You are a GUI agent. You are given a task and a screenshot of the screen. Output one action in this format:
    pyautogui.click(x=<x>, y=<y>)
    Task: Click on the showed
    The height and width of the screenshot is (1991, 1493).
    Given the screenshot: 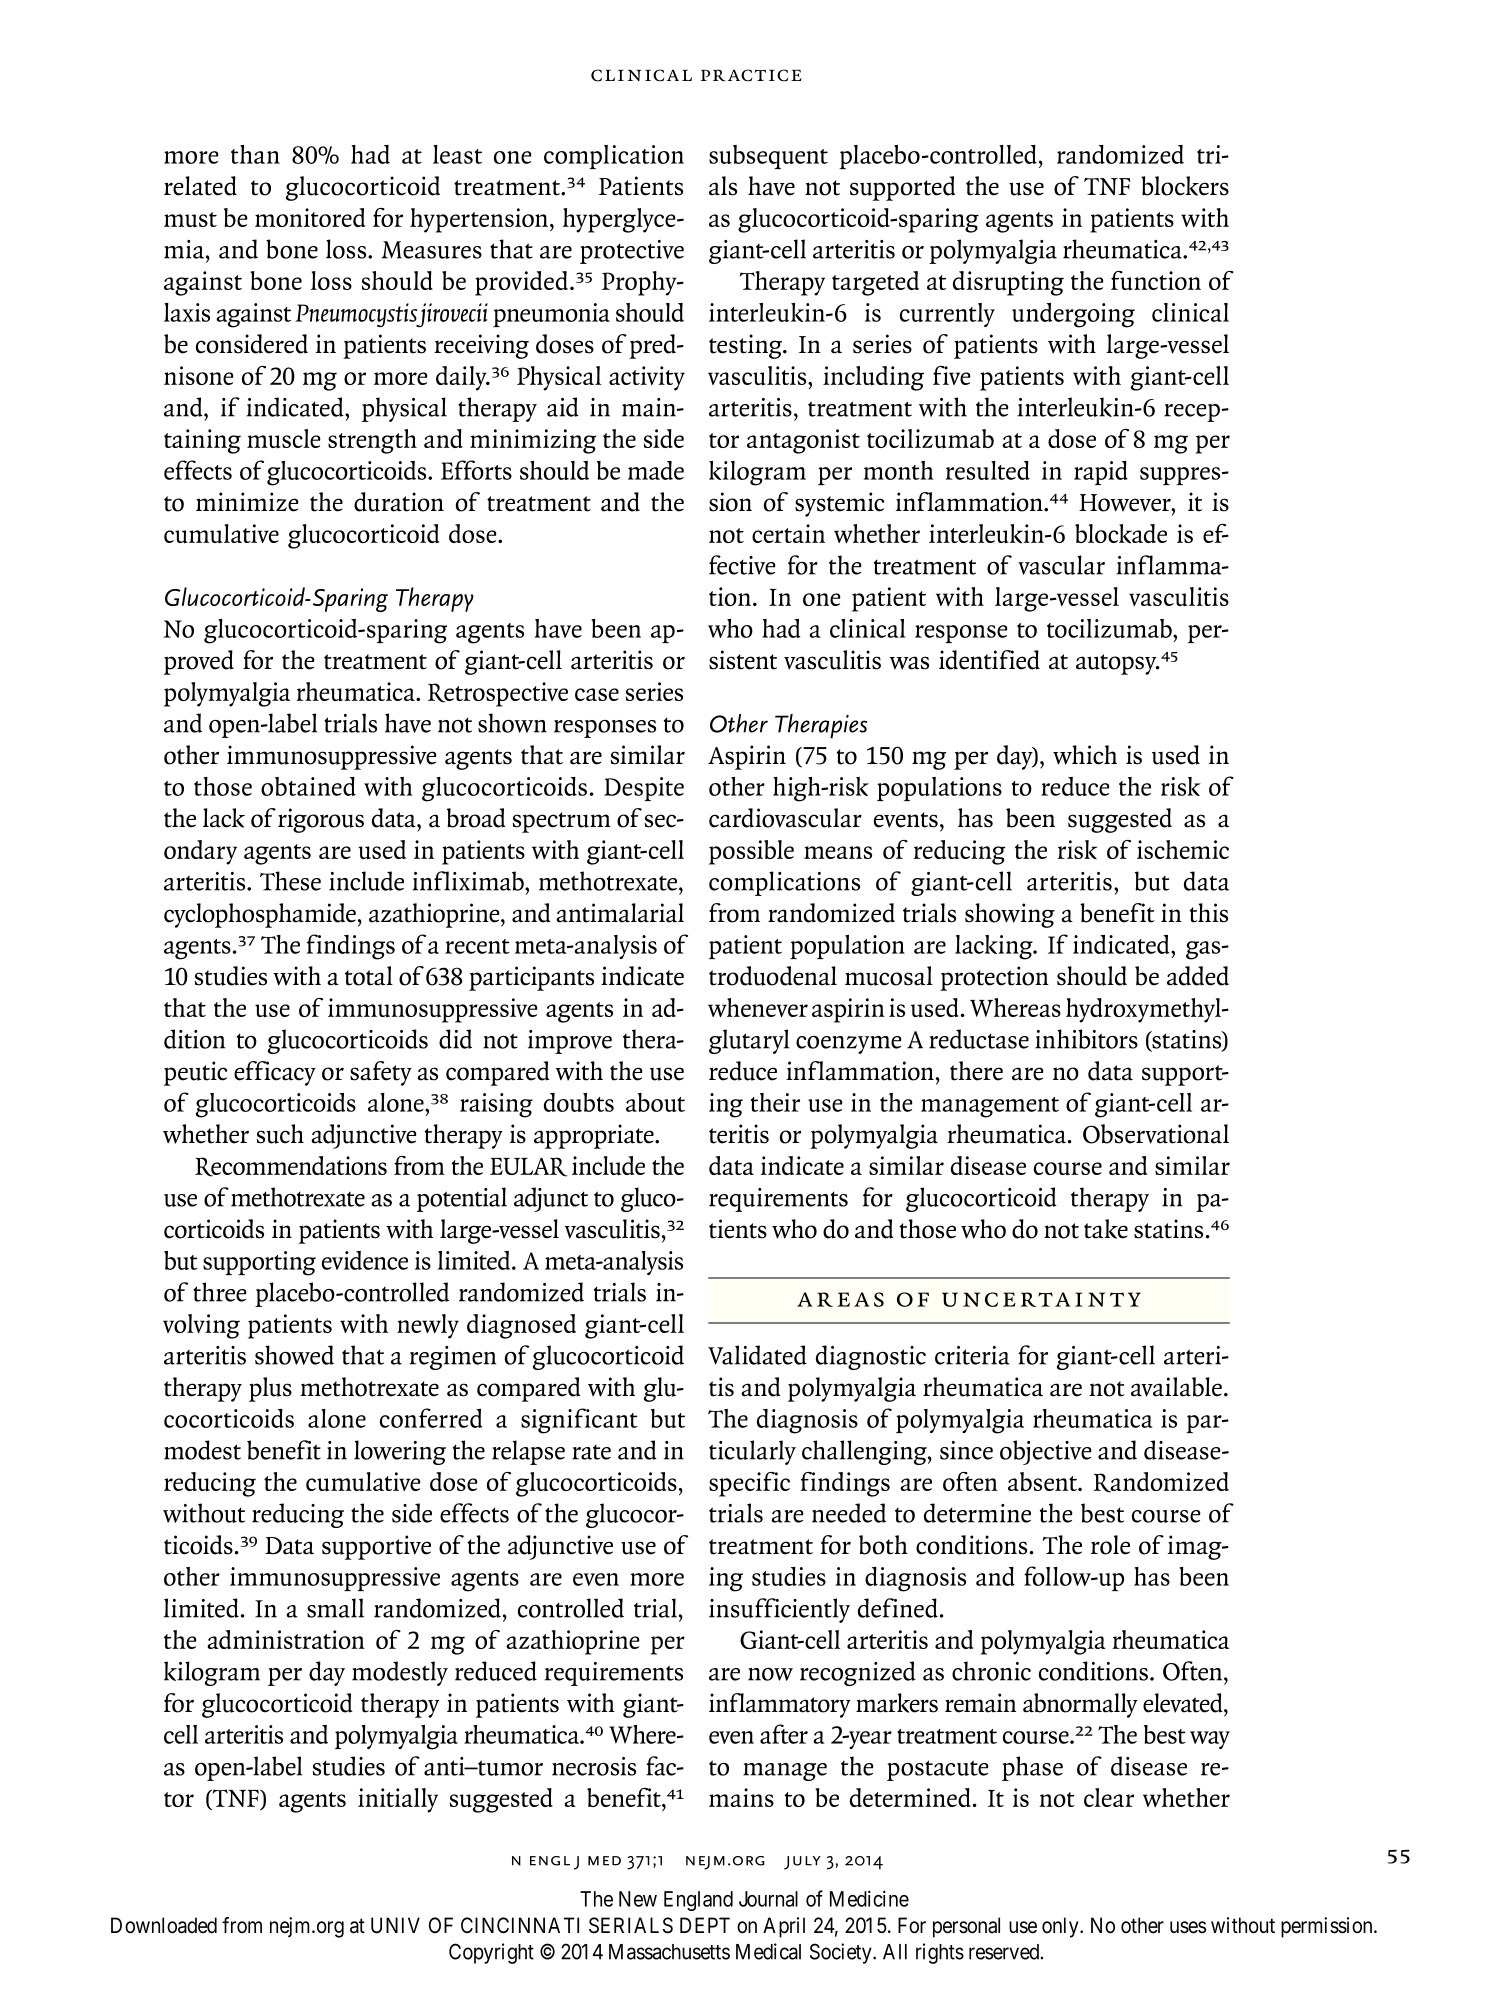 What is the action you would take?
    pyautogui.click(x=294, y=1355)
